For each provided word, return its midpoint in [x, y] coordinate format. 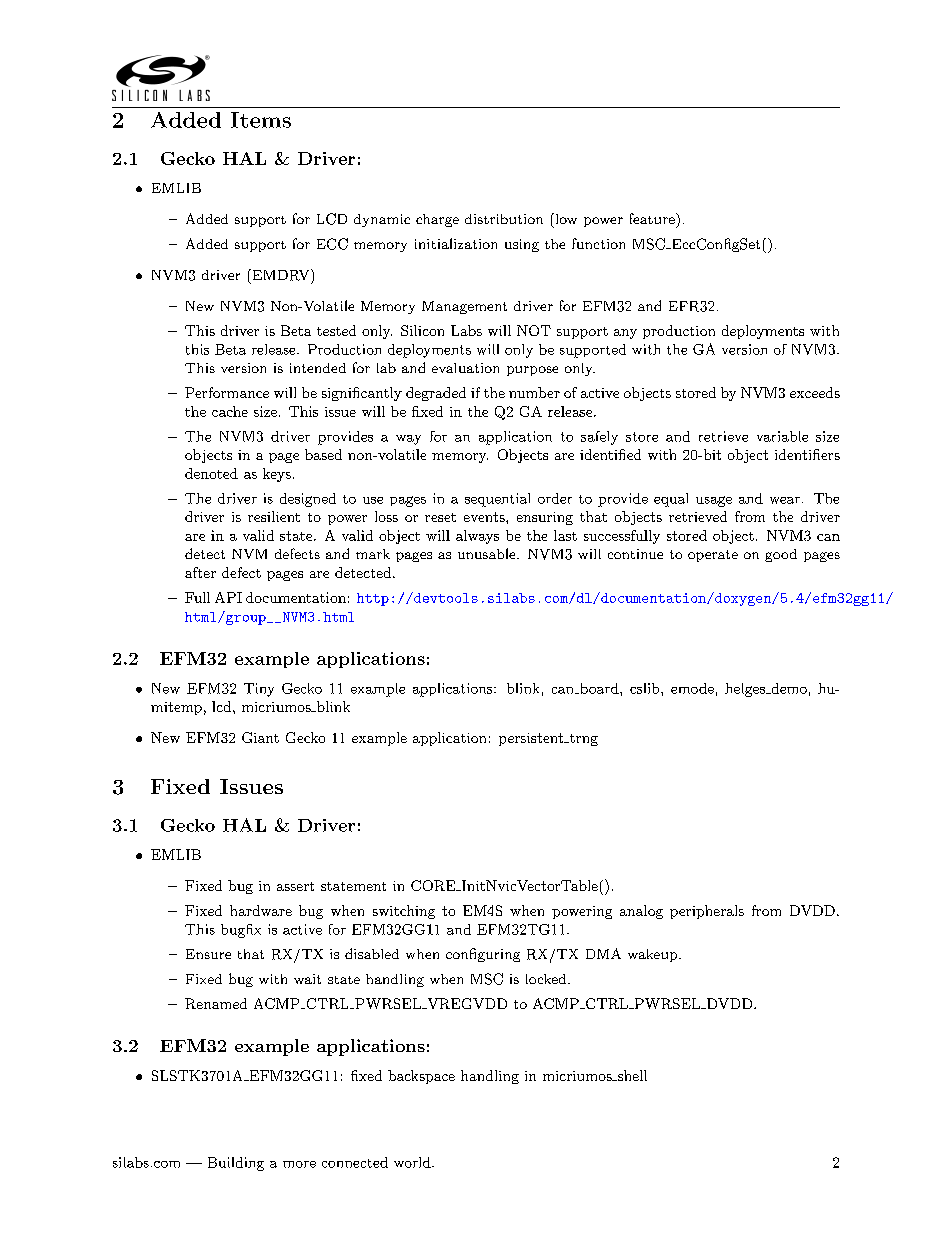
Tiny [259, 690]
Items [261, 120]
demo [788, 688]
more [299, 1164]
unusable [488, 553]
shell [631, 1075]
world [413, 1162]
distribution [504, 219]
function [598, 243]
